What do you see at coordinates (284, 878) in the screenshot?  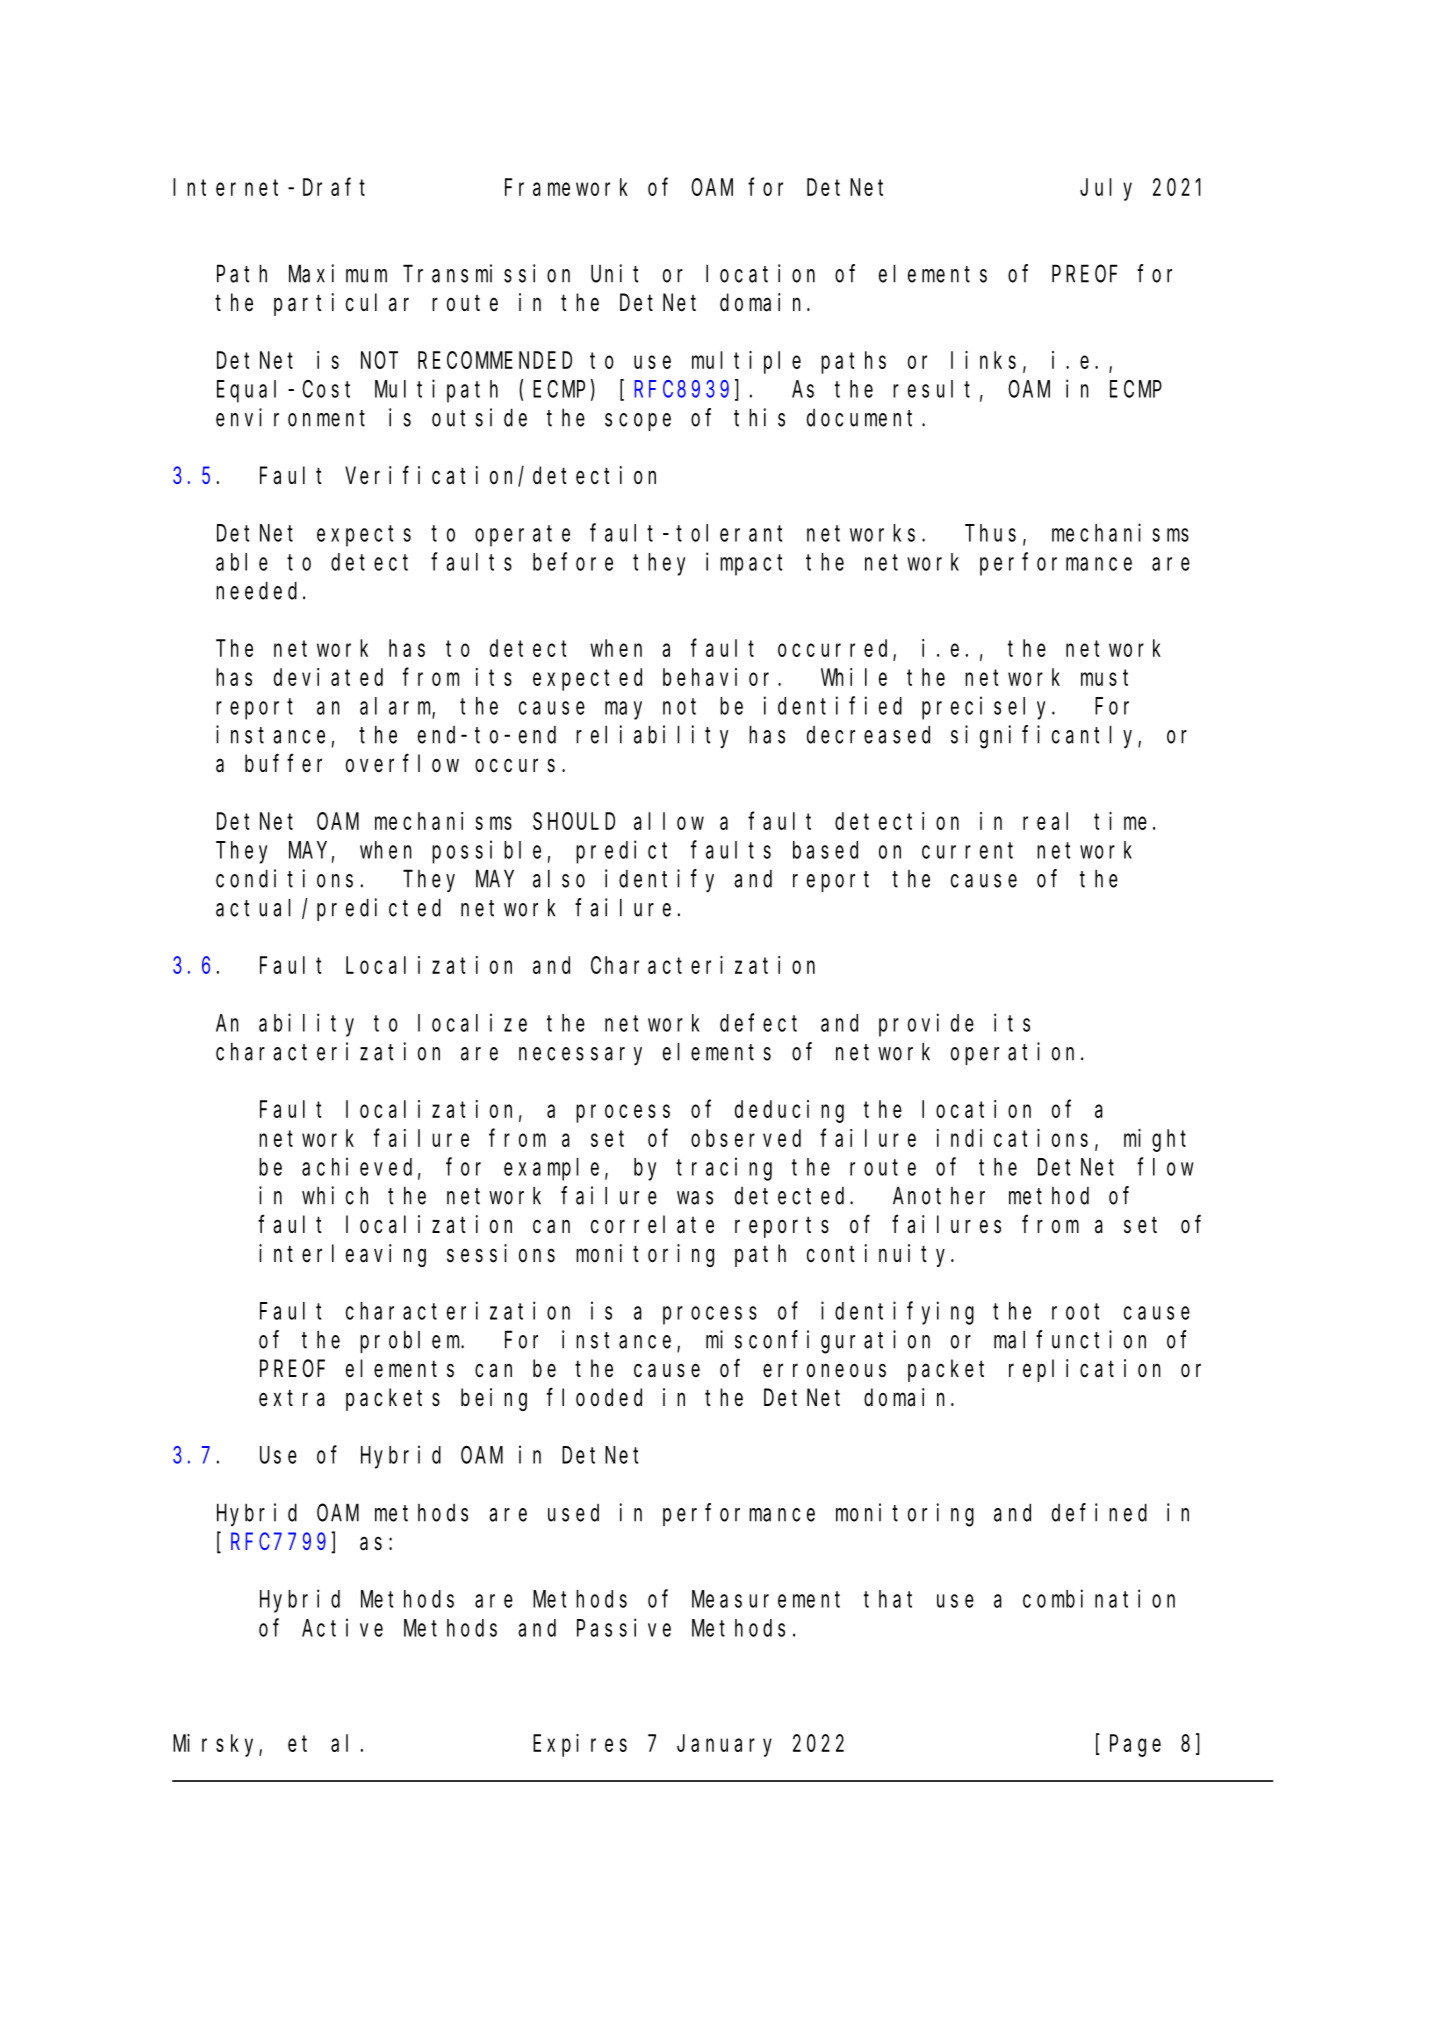 I see `conditions` at bounding box center [284, 878].
